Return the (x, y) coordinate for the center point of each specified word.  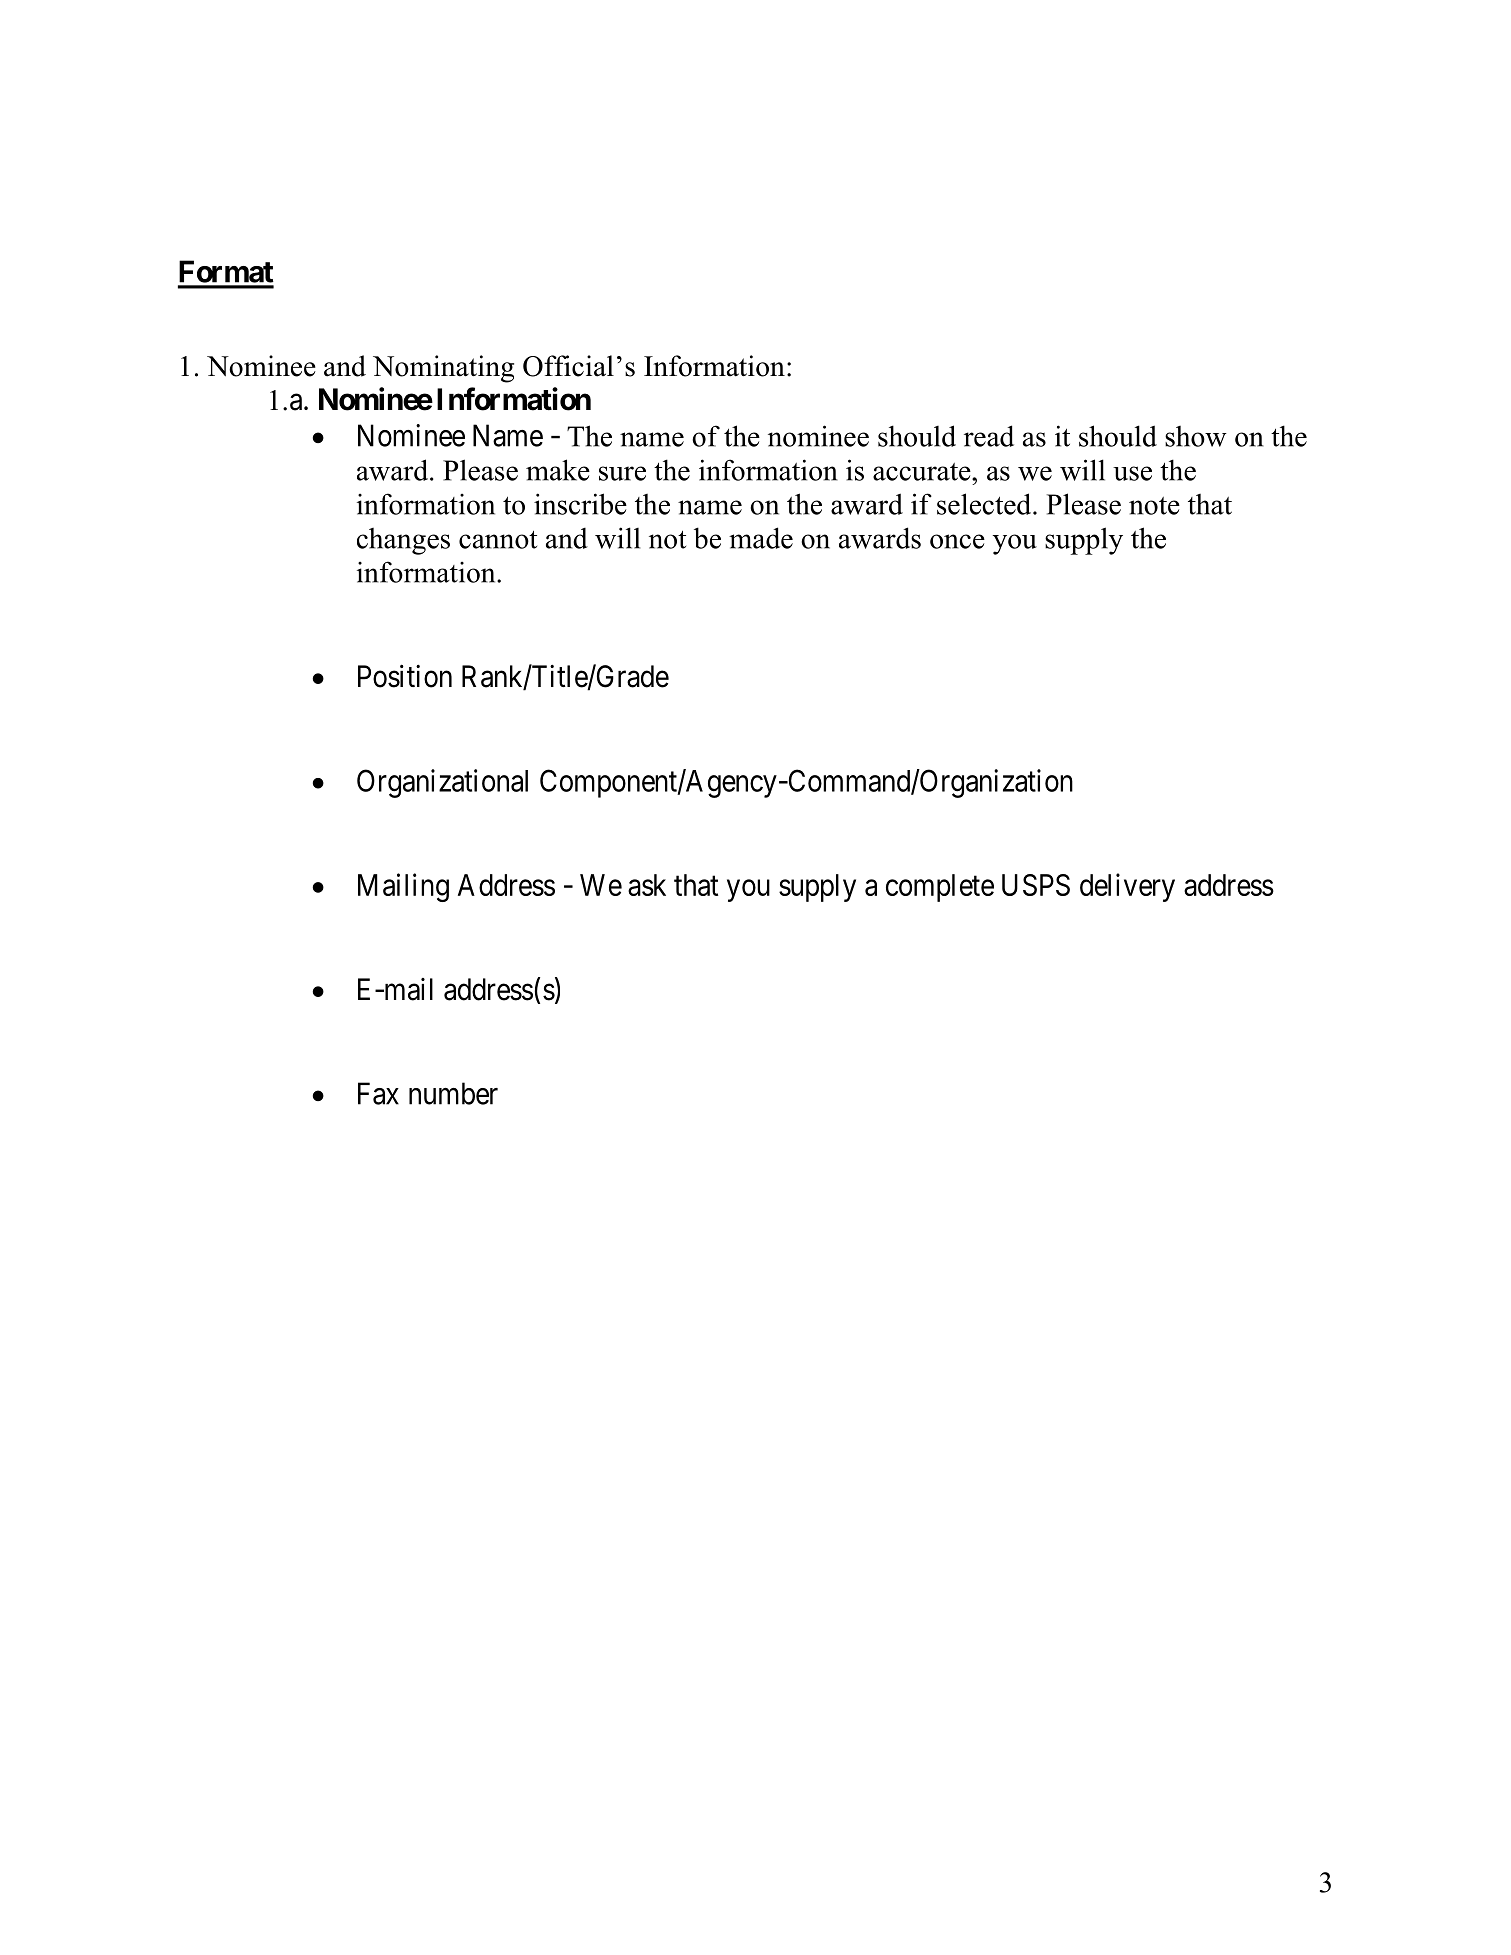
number (453, 1093)
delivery (1127, 887)
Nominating (443, 369)
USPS (1036, 885)
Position (405, 676)
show (1196, 436)
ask (647, 885)
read (989, 436)
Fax (378, 1093)
